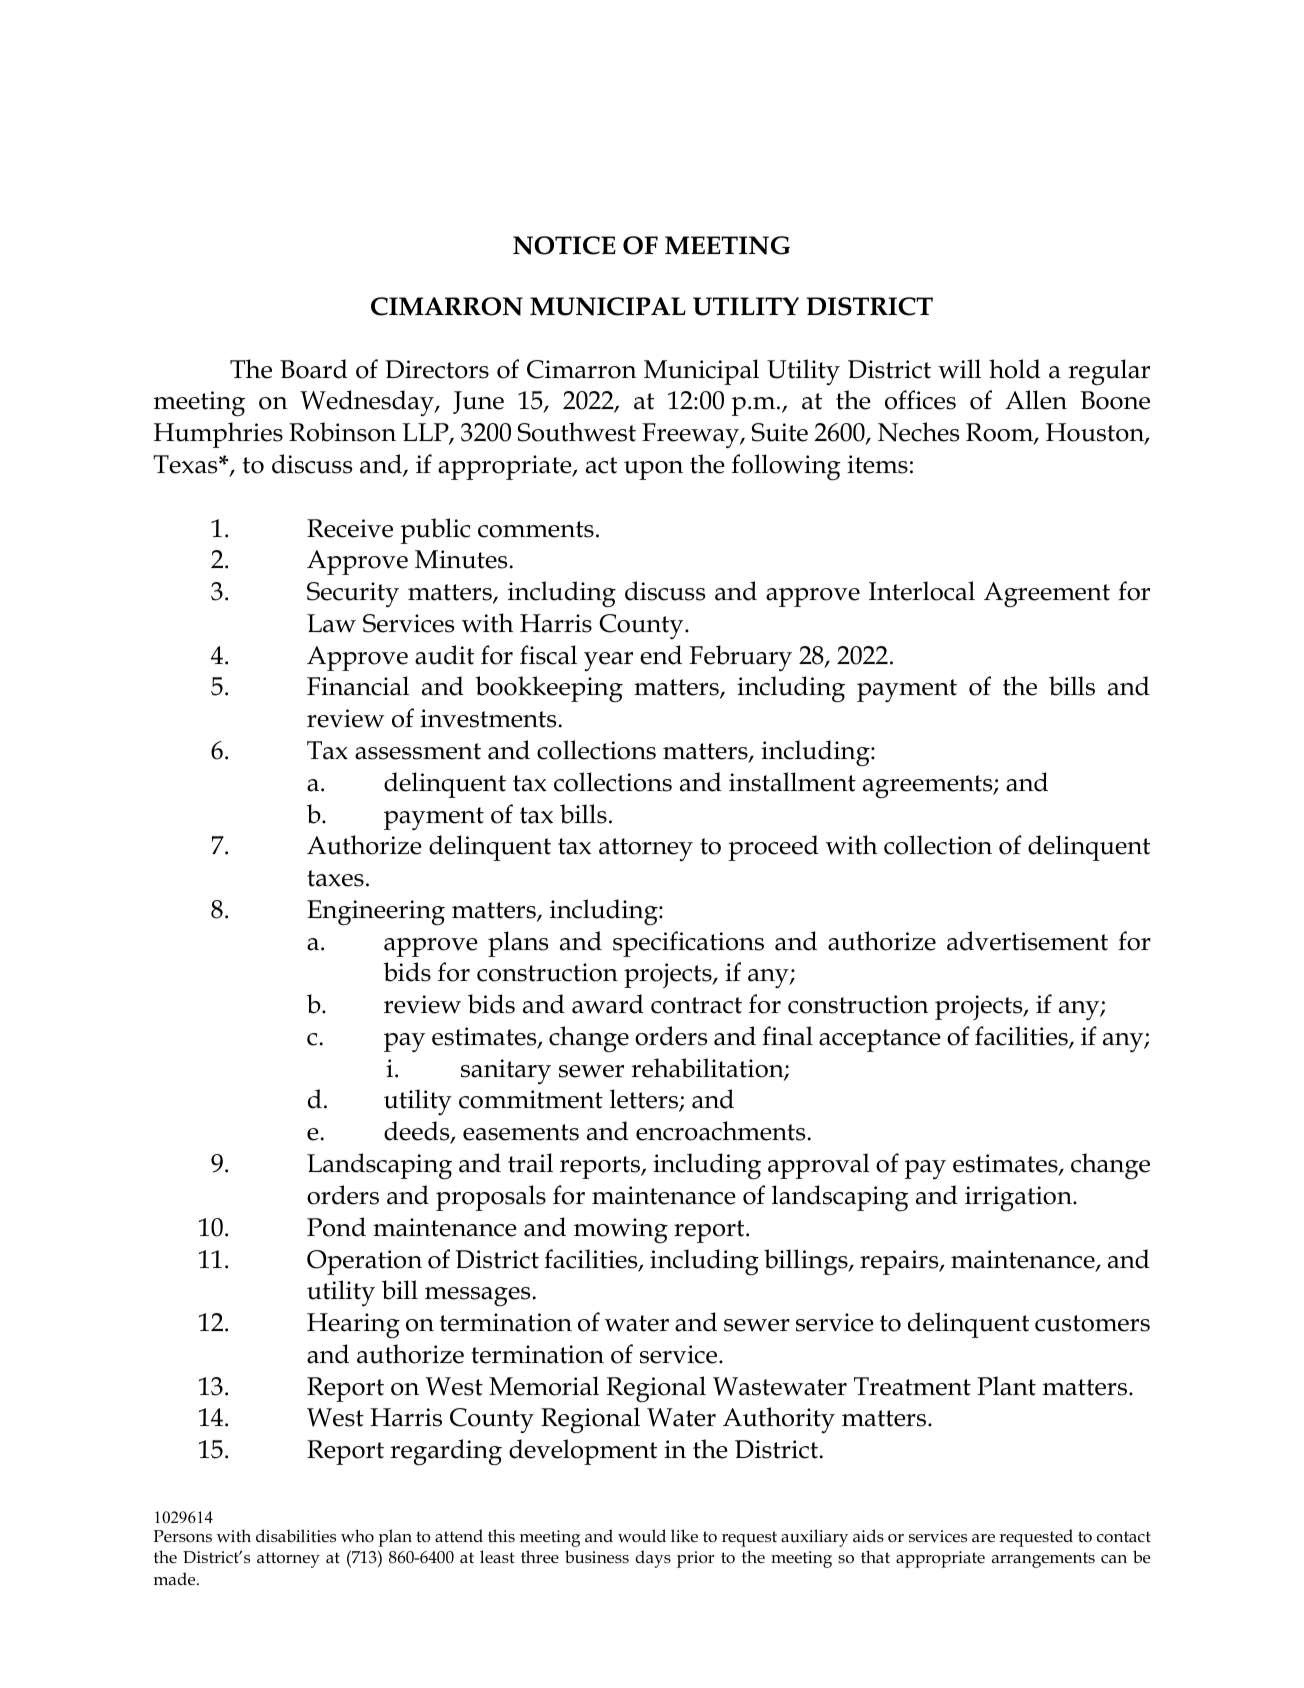 This screenshot has height=1688, width=1304. I want to click on taxes, so click(335, 878).
